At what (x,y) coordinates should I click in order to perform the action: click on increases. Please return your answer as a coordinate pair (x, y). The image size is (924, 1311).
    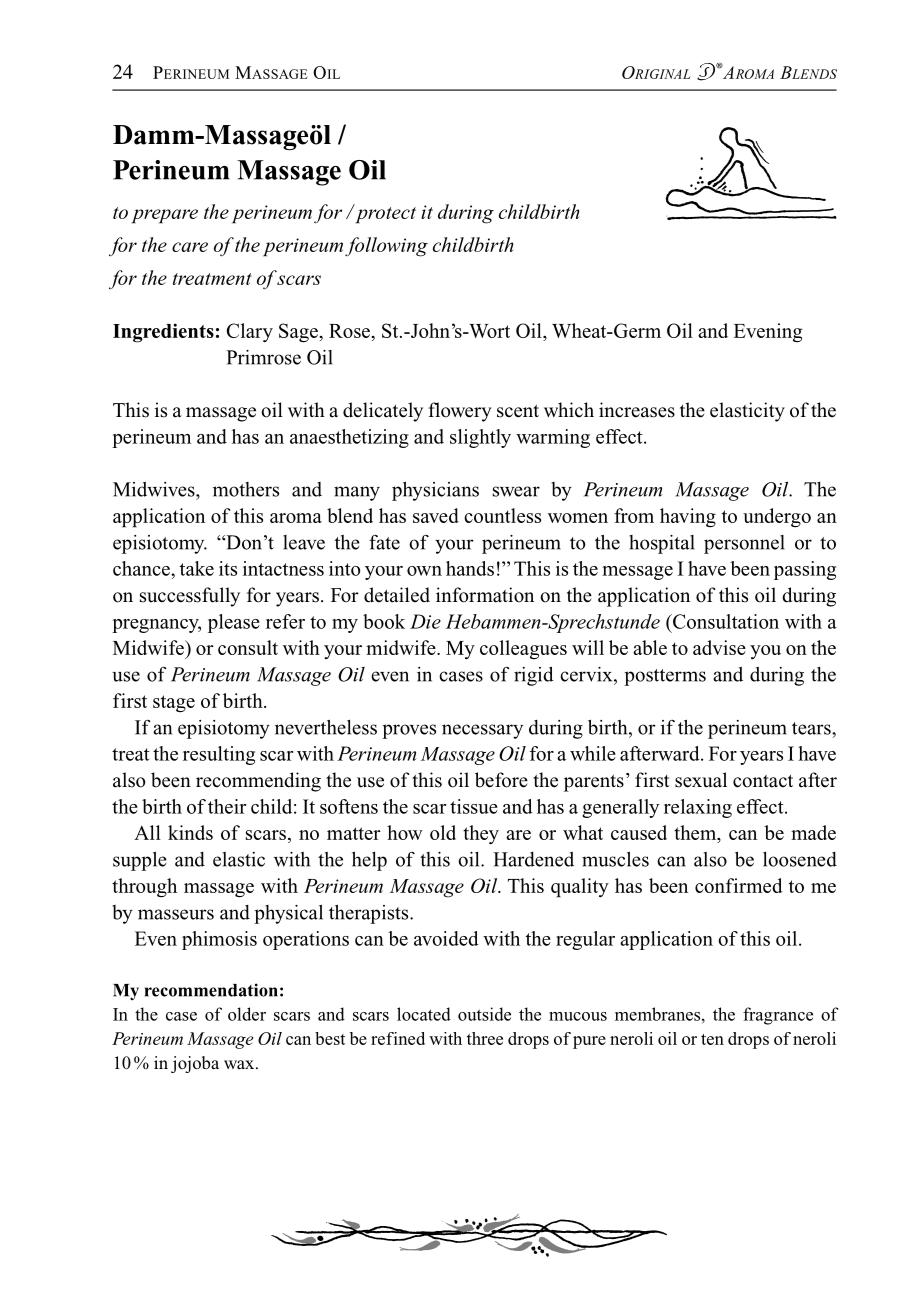
    Looking at the image, I should click on (637, 410).
